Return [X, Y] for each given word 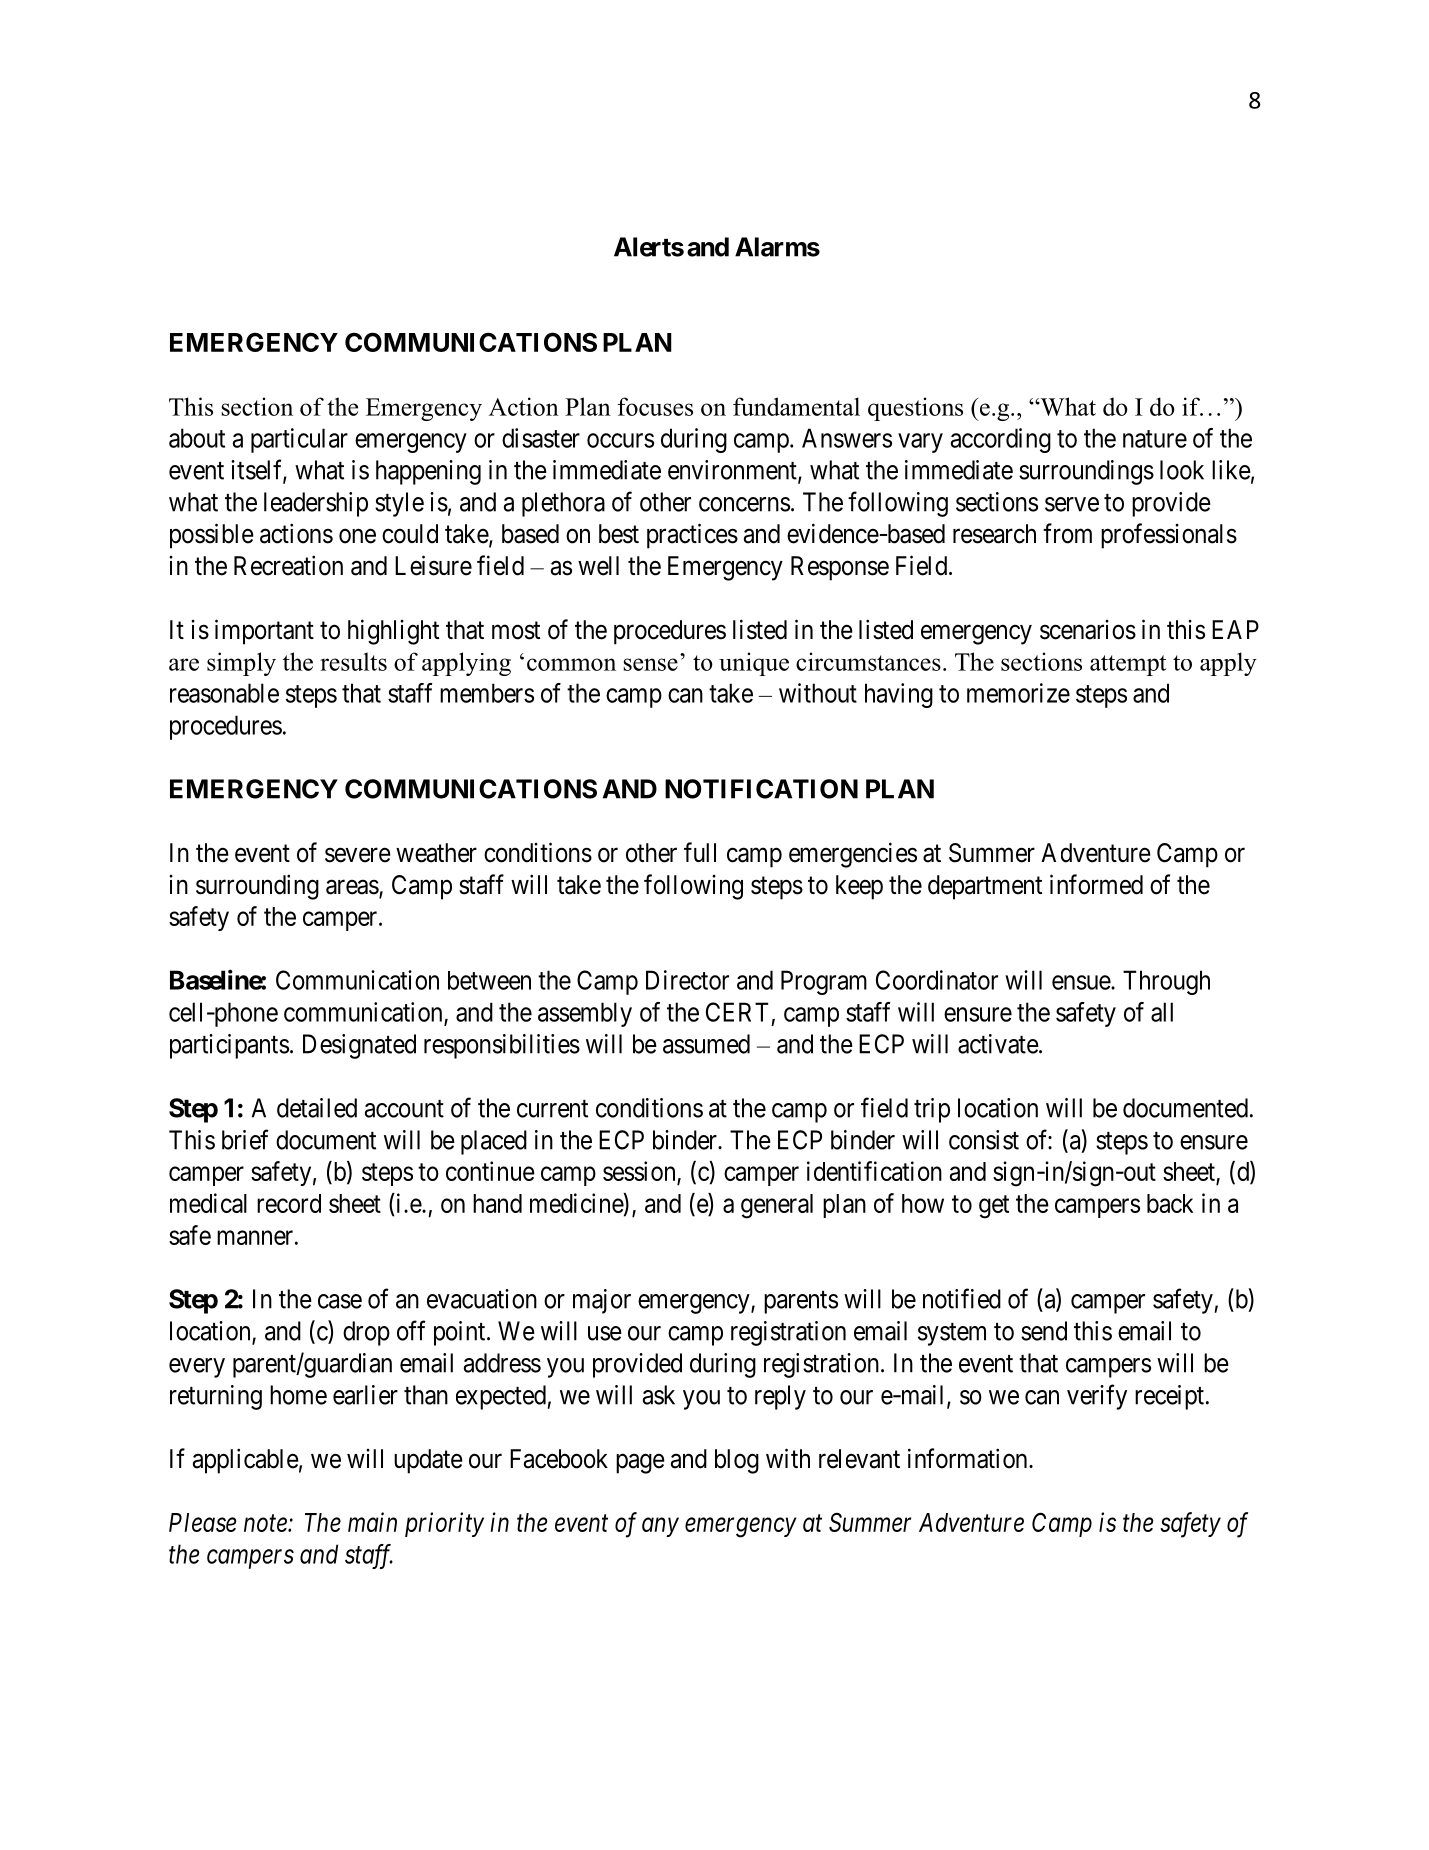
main [372, 1522]
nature [1155, 439]
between [489, 980]
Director [687, 980]
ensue [1082, 982]
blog [737, 1461]
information [969, 1458]
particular [299, 440]
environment [733, 471]
